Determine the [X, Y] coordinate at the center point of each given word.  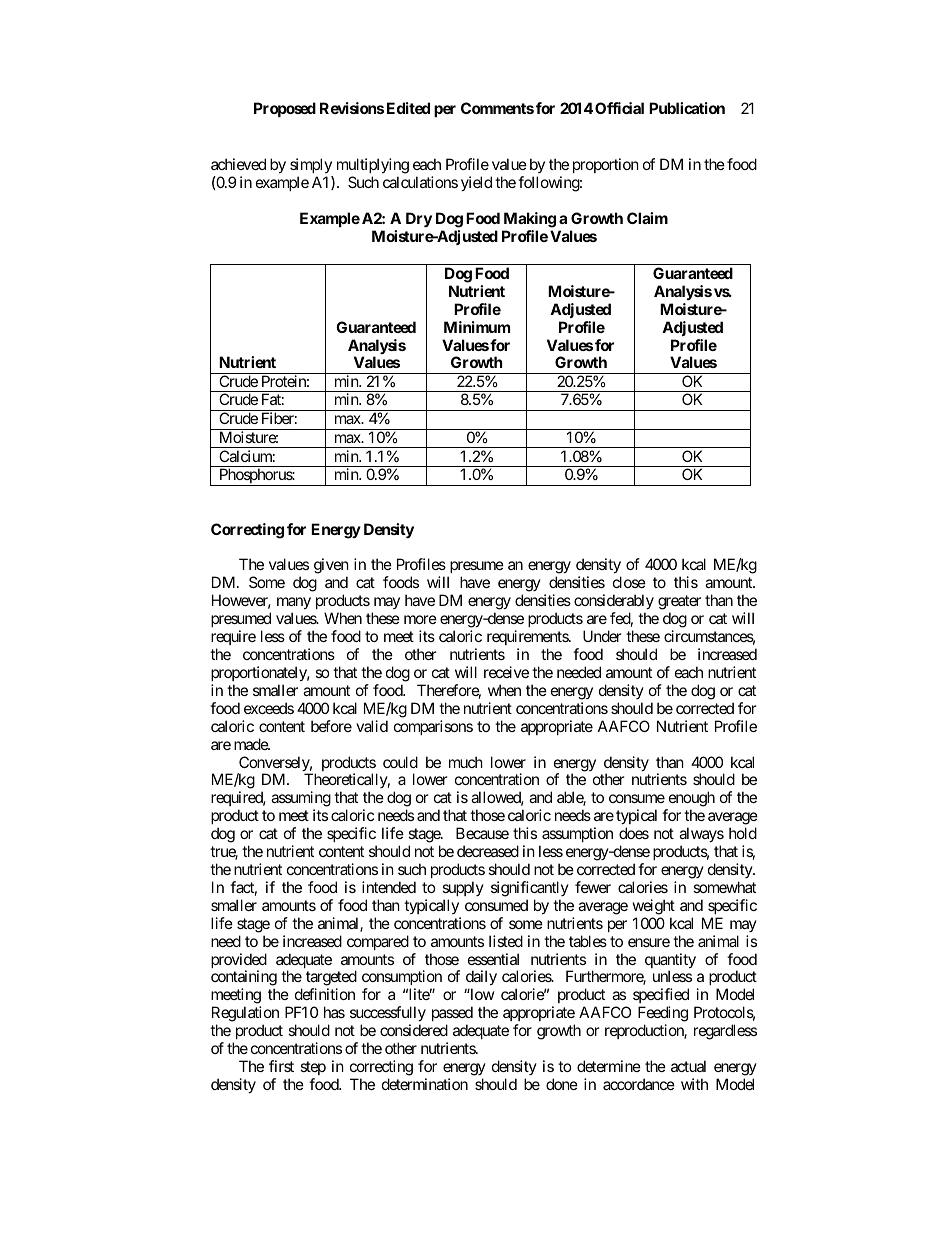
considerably [614, 603]
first [281, 1066]
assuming [301, 800]
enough [690, 800]
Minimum [477, 327]
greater [679, 604]
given [331, 567]
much [466, 762]
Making [529, 221]
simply [311, 167]
